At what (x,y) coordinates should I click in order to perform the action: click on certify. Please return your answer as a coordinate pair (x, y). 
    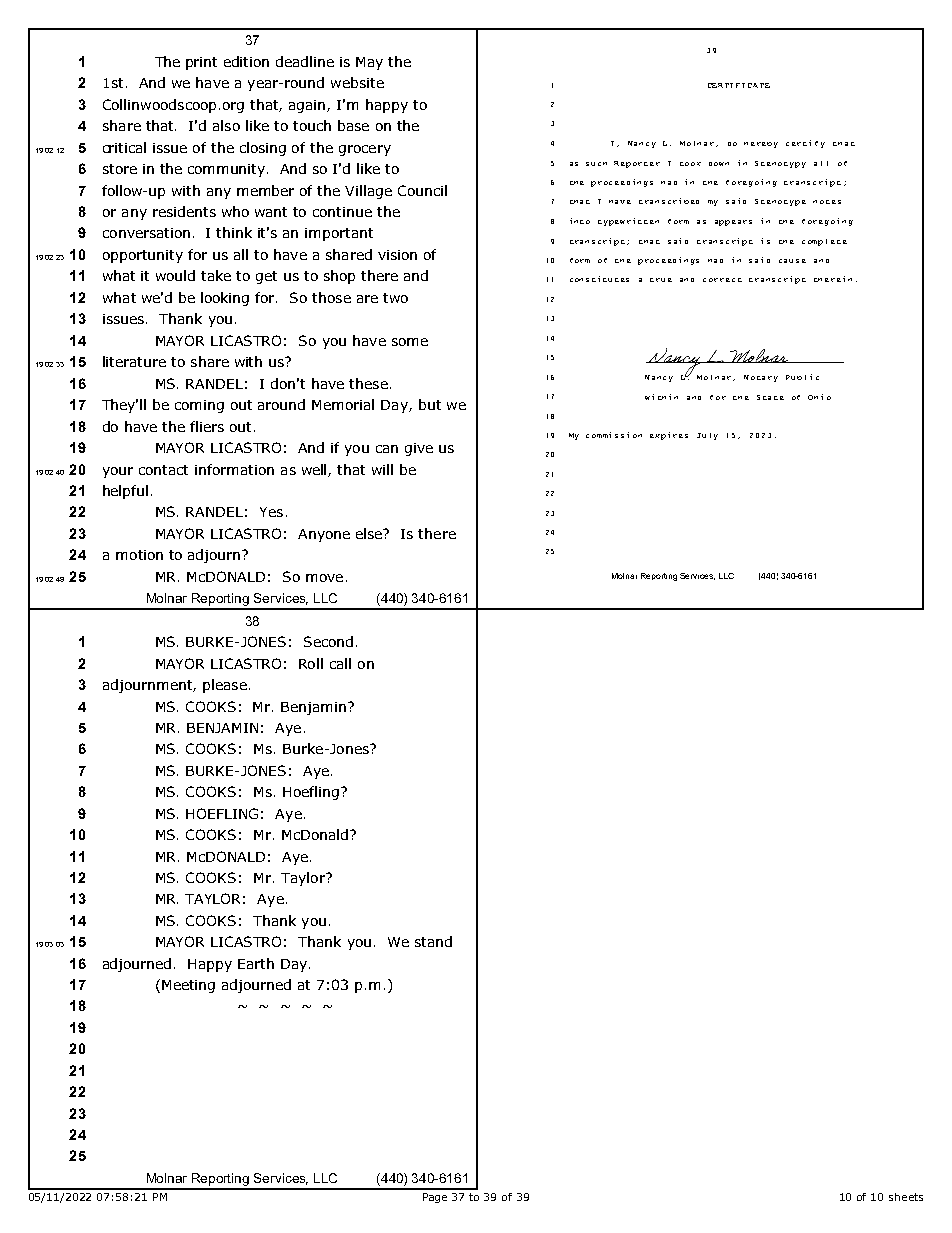
    Looking at the image, I should click on (805, 144).
